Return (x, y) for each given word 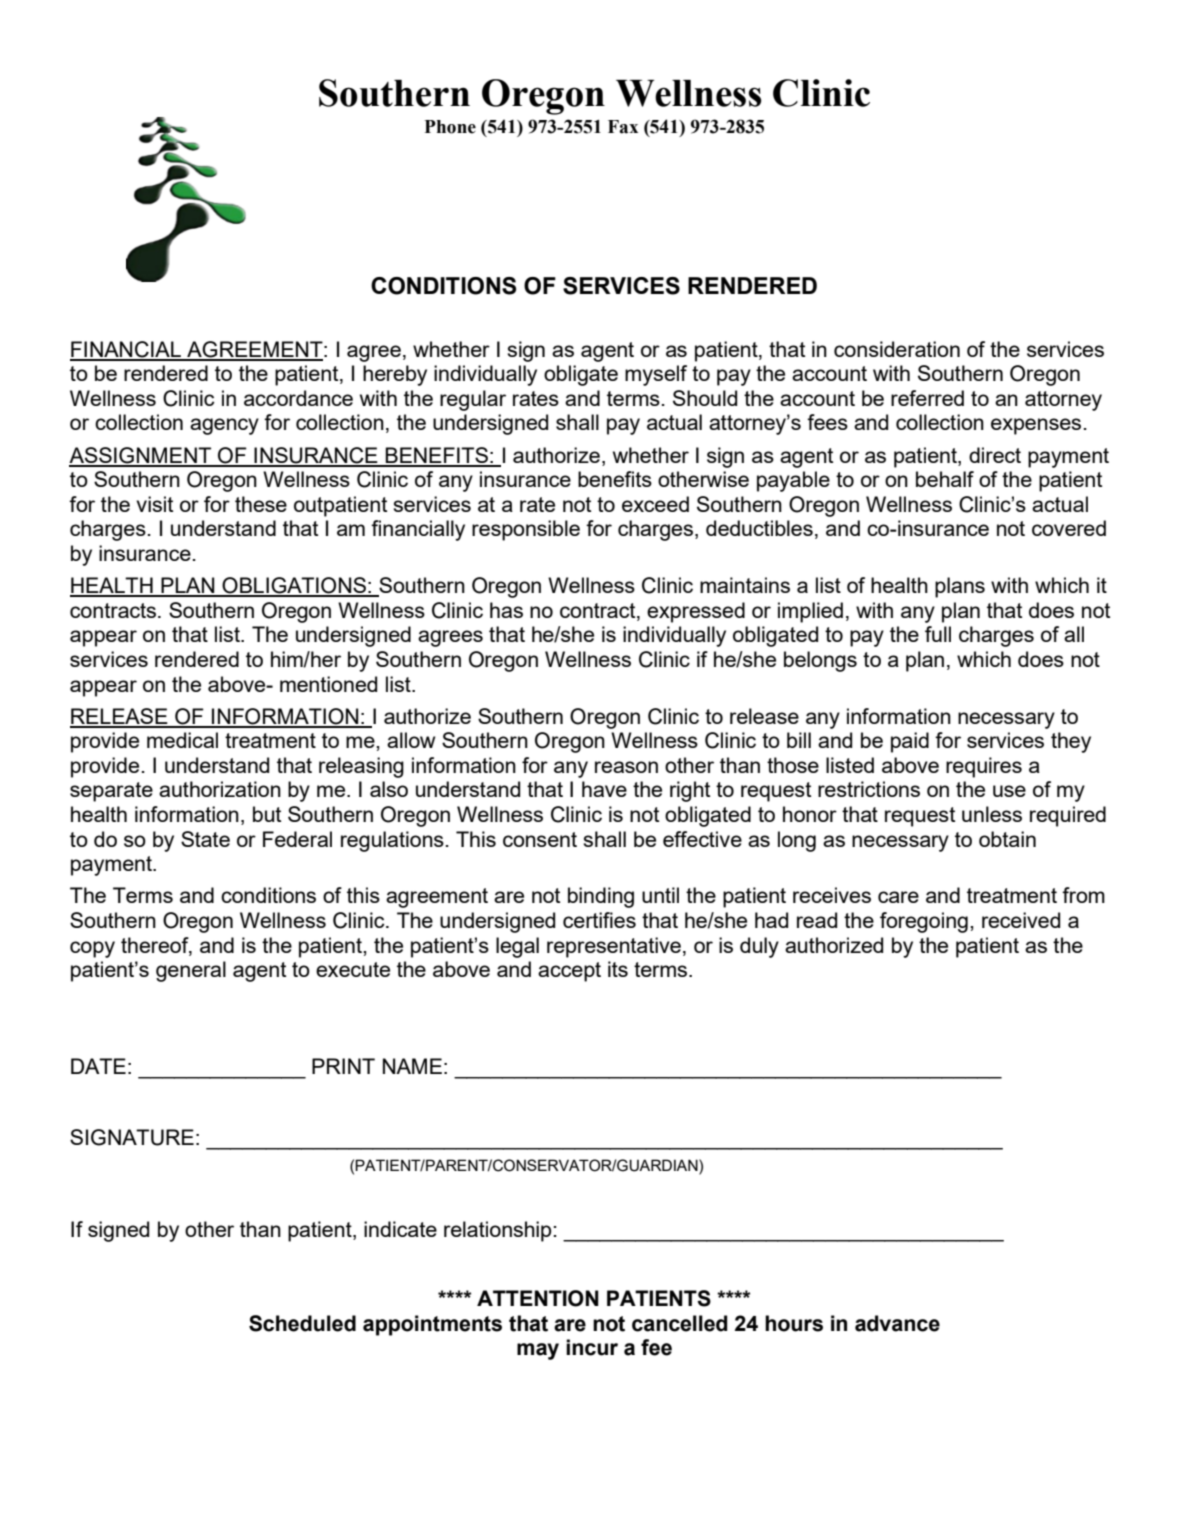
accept (569, 972)
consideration (897, 349)
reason (626, 767)
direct (995, 455)
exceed (655, 504)
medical (182, 740)
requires (984, 767)
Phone (450, 127)
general (191, 971)
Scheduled (302, 1323)
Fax (623, 127)
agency (224, 426)
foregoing (924, 922)
